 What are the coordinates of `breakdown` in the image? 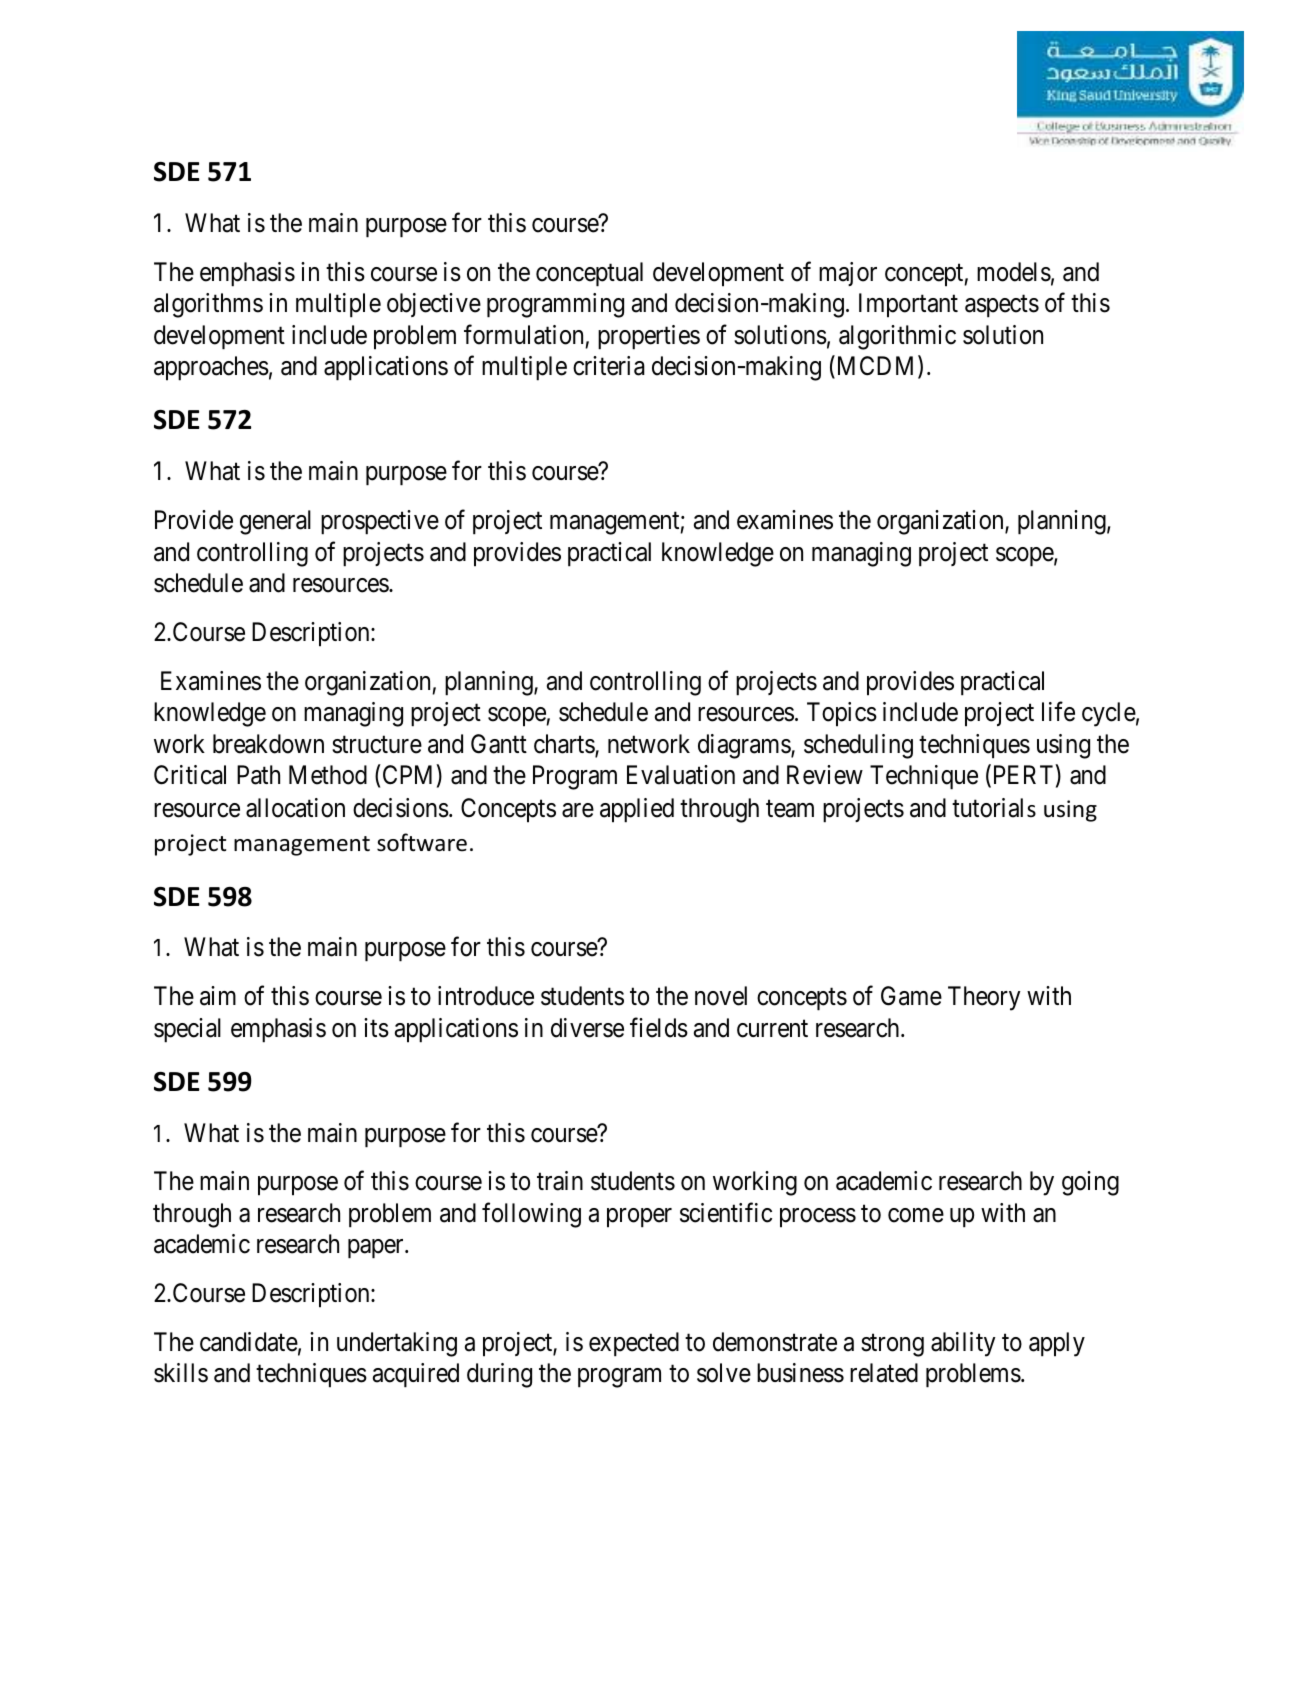 It's located at (268, 744).
